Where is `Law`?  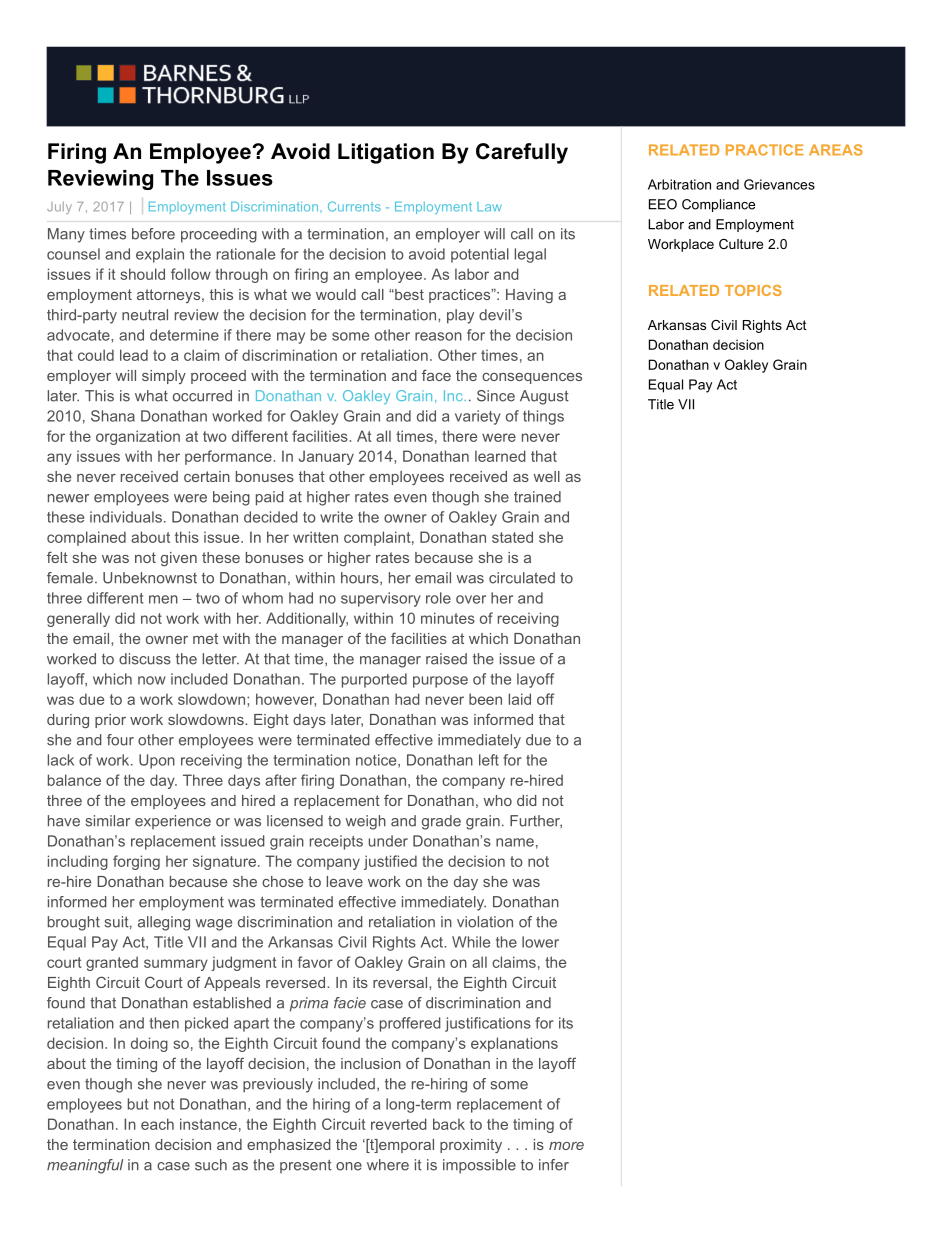 Law is located at coordinates (489, 207).
